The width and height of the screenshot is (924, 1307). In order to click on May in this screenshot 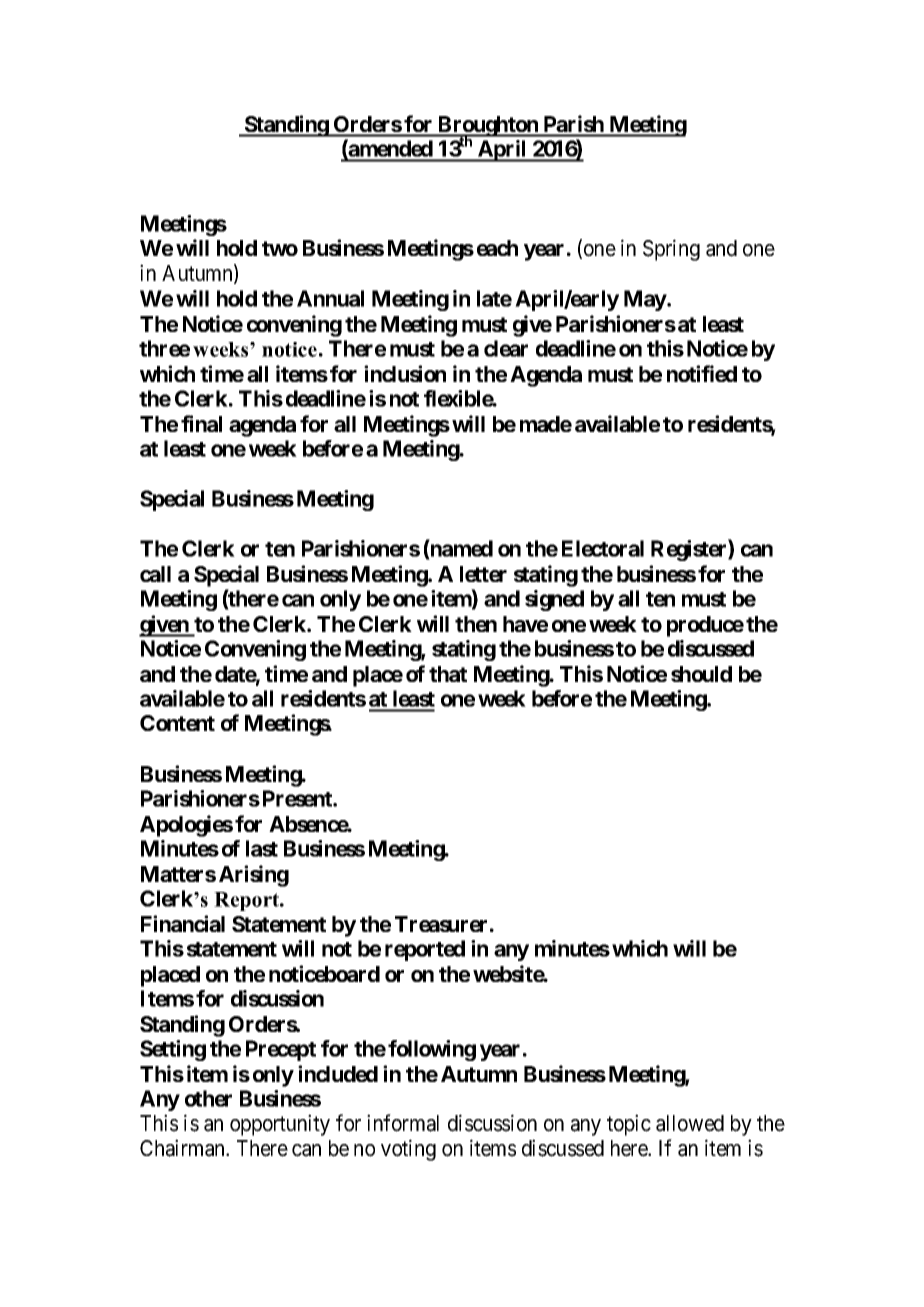, I will do `click(645, 300)`.
